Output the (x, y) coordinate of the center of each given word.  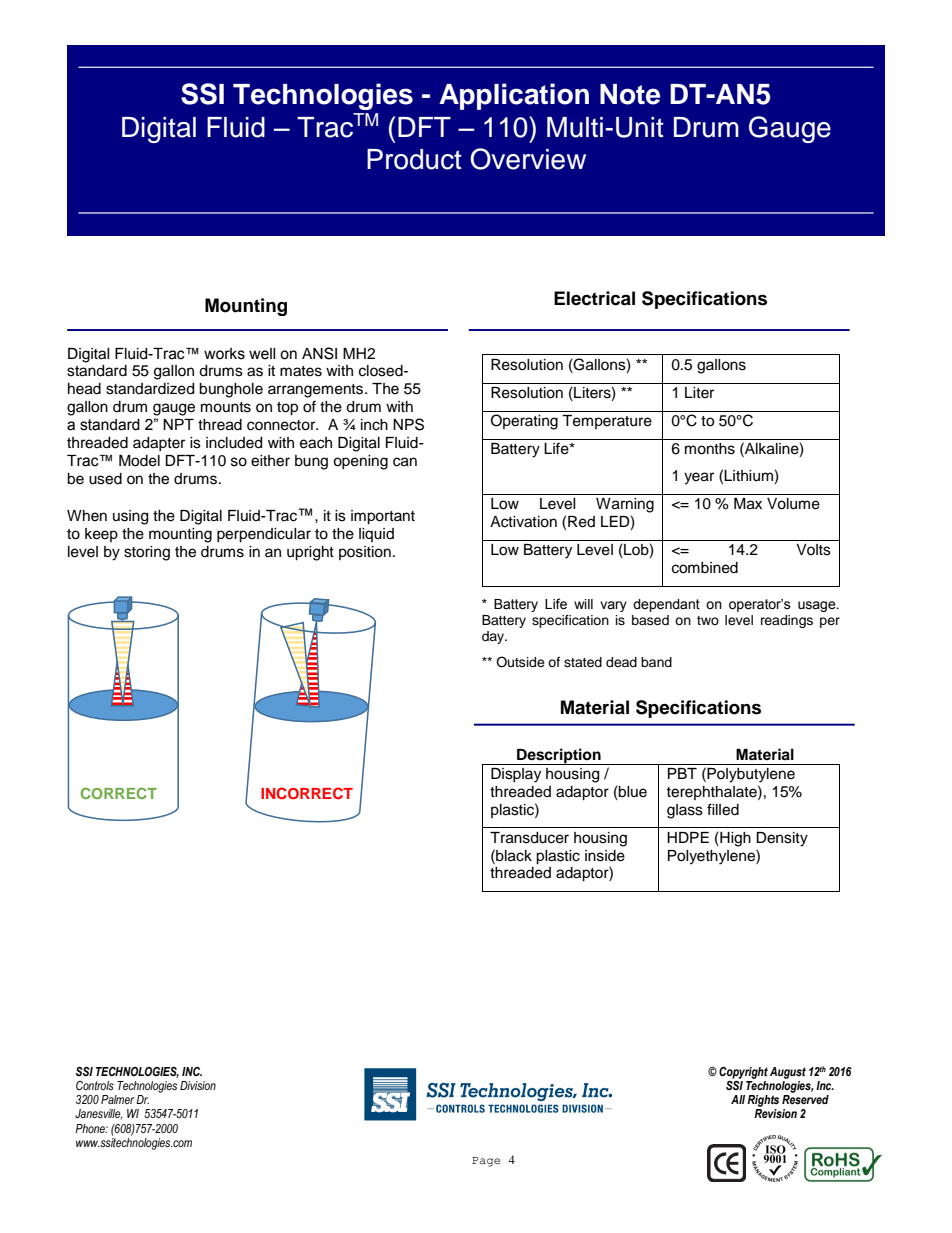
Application (514, 96)
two (708, 620)
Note (630, 94)
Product (414, 159)
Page (486, 1162)
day (494, 637)
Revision (775, 1113)
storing (147, 553)
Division (198, 1086)
